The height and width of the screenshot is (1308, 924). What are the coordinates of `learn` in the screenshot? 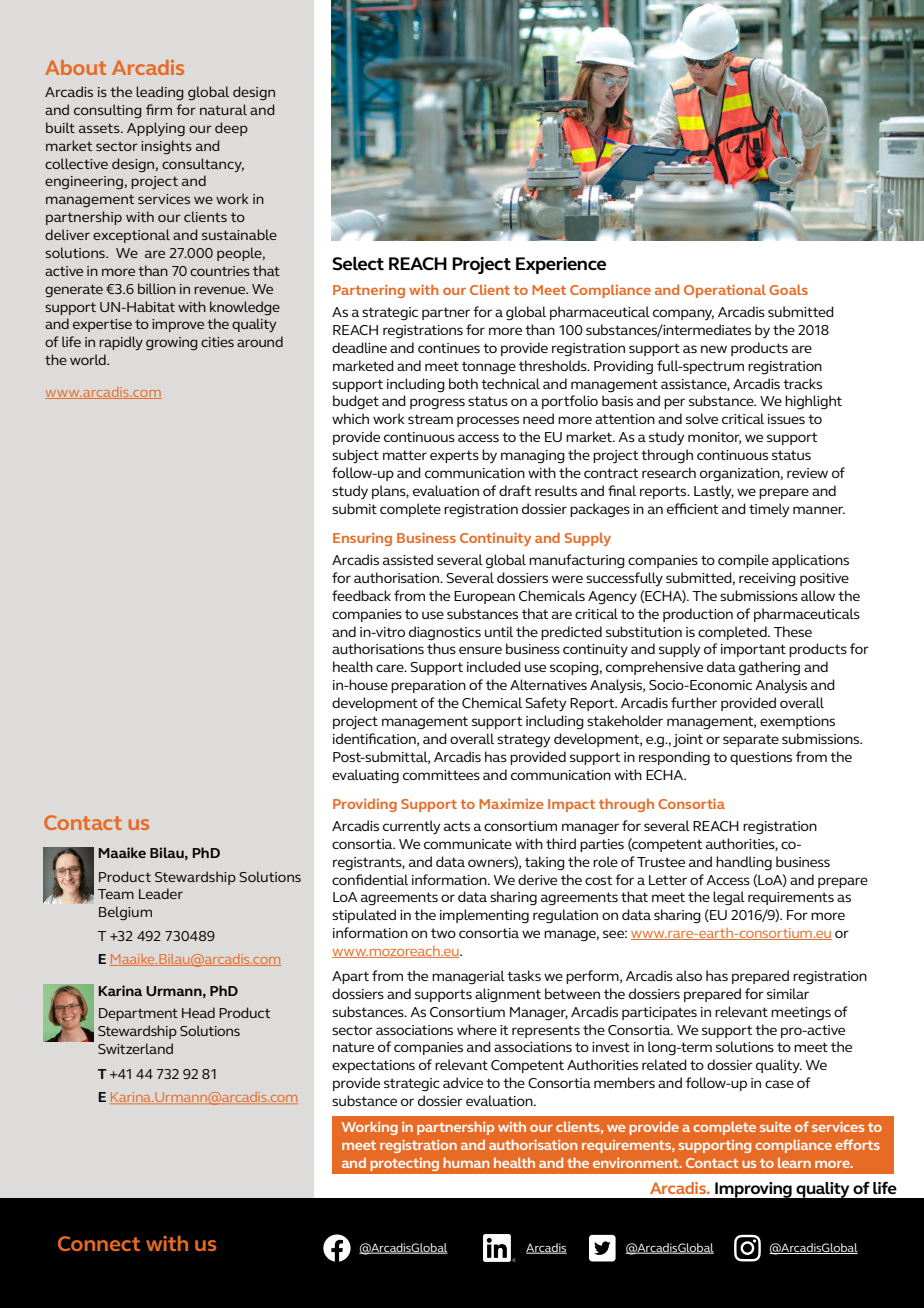 It's located at (794, 1162).
